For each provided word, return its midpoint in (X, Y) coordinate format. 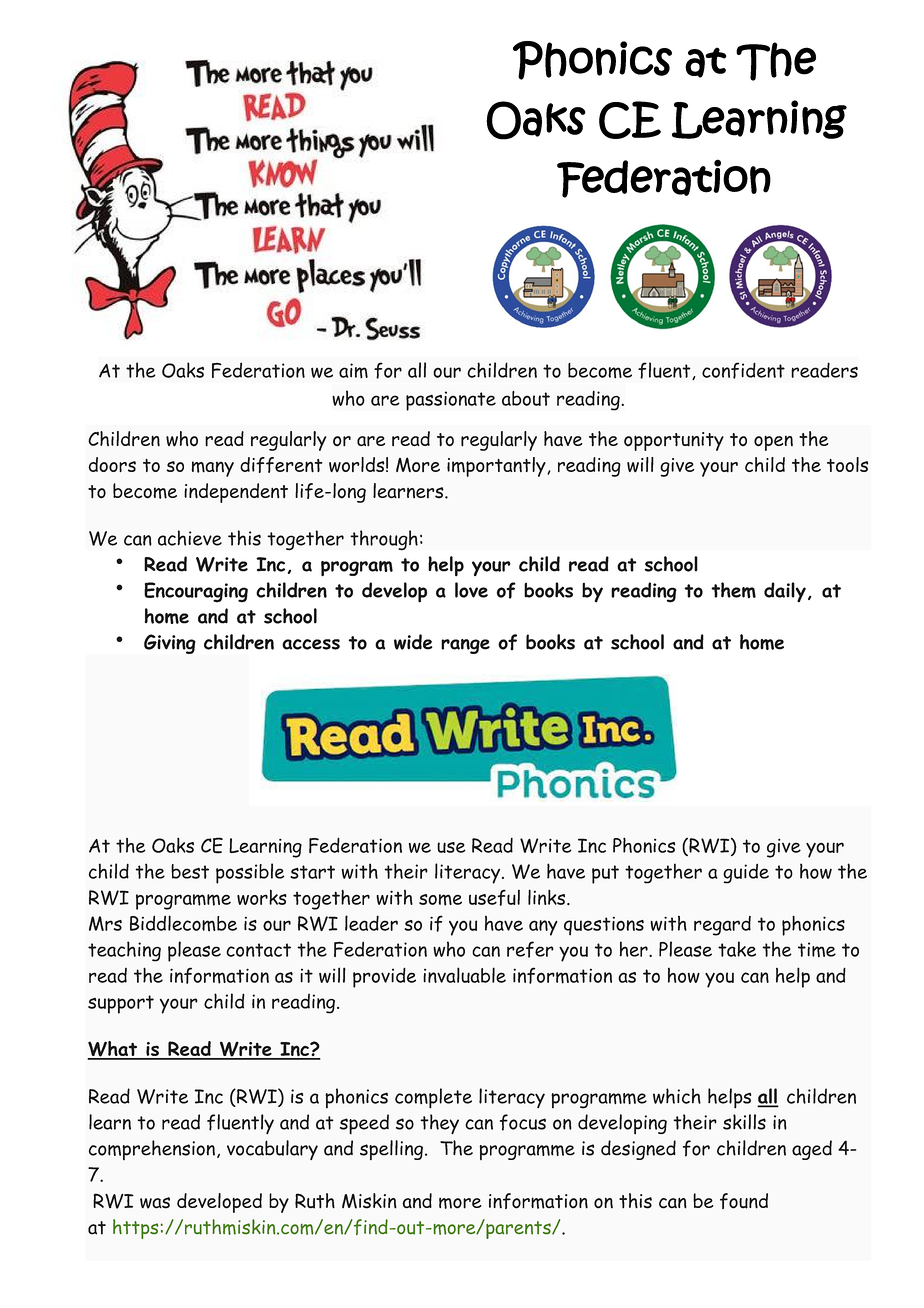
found (744, 1201)
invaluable (464, 975)
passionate (451, 401)
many (212, 469)
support (121, 1004)
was (155, 1203)
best (190, 871)
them (733, 590)
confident (743, 370)
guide (746, 874)
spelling (391, 1150)
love (471, 590)
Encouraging (196, 592)
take (737, 949)
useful (494, 897)
